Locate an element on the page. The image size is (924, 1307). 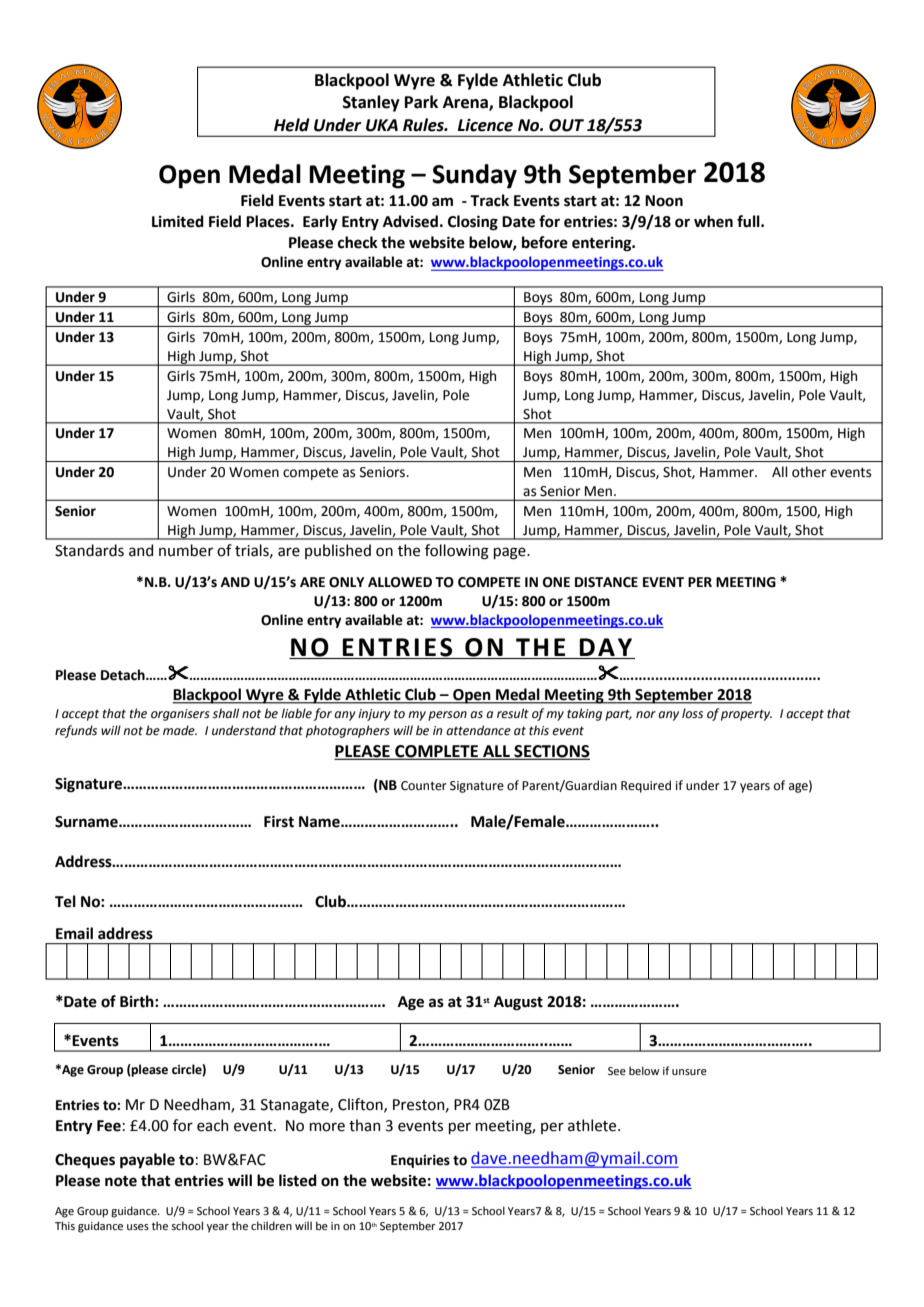
Limited is located at coordinates (178, 221).
